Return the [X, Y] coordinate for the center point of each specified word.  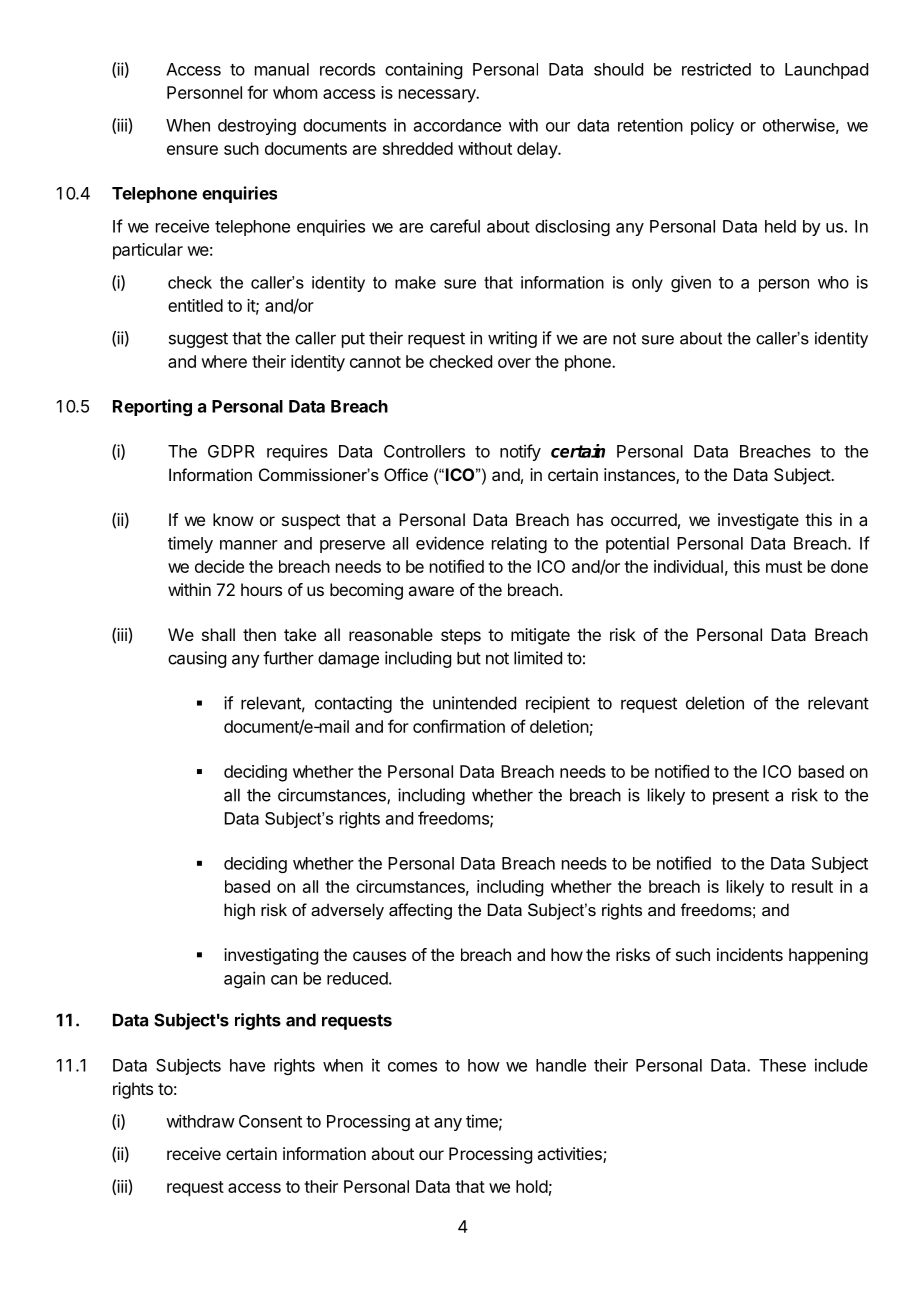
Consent [270, 1121]
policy [712, 126]
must [784, 567]
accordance [457, 125]
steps [461, 637]
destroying [257, 126]
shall [218, 634]
